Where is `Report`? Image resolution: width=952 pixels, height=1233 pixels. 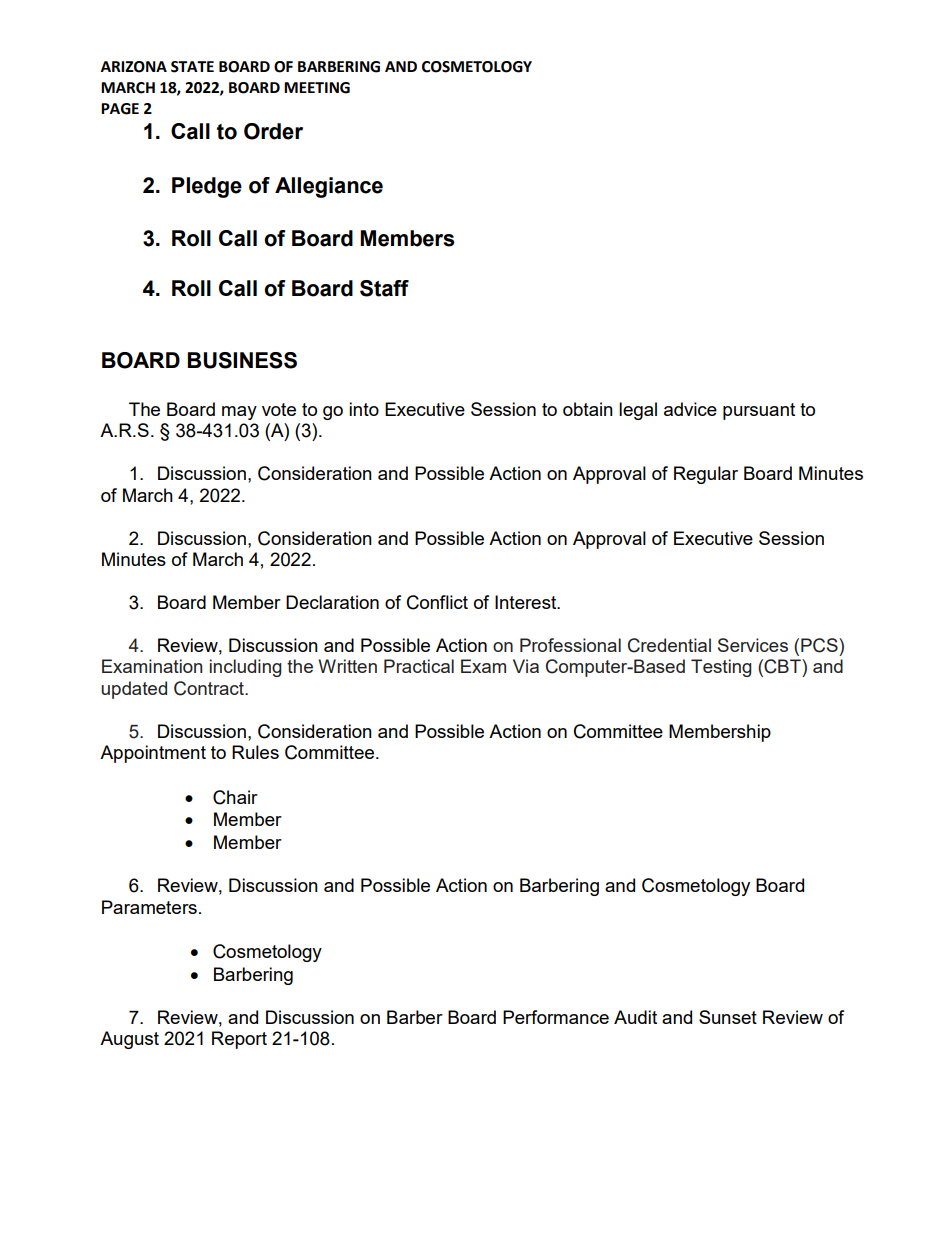 Report is located at coordinates (239, 1040).
